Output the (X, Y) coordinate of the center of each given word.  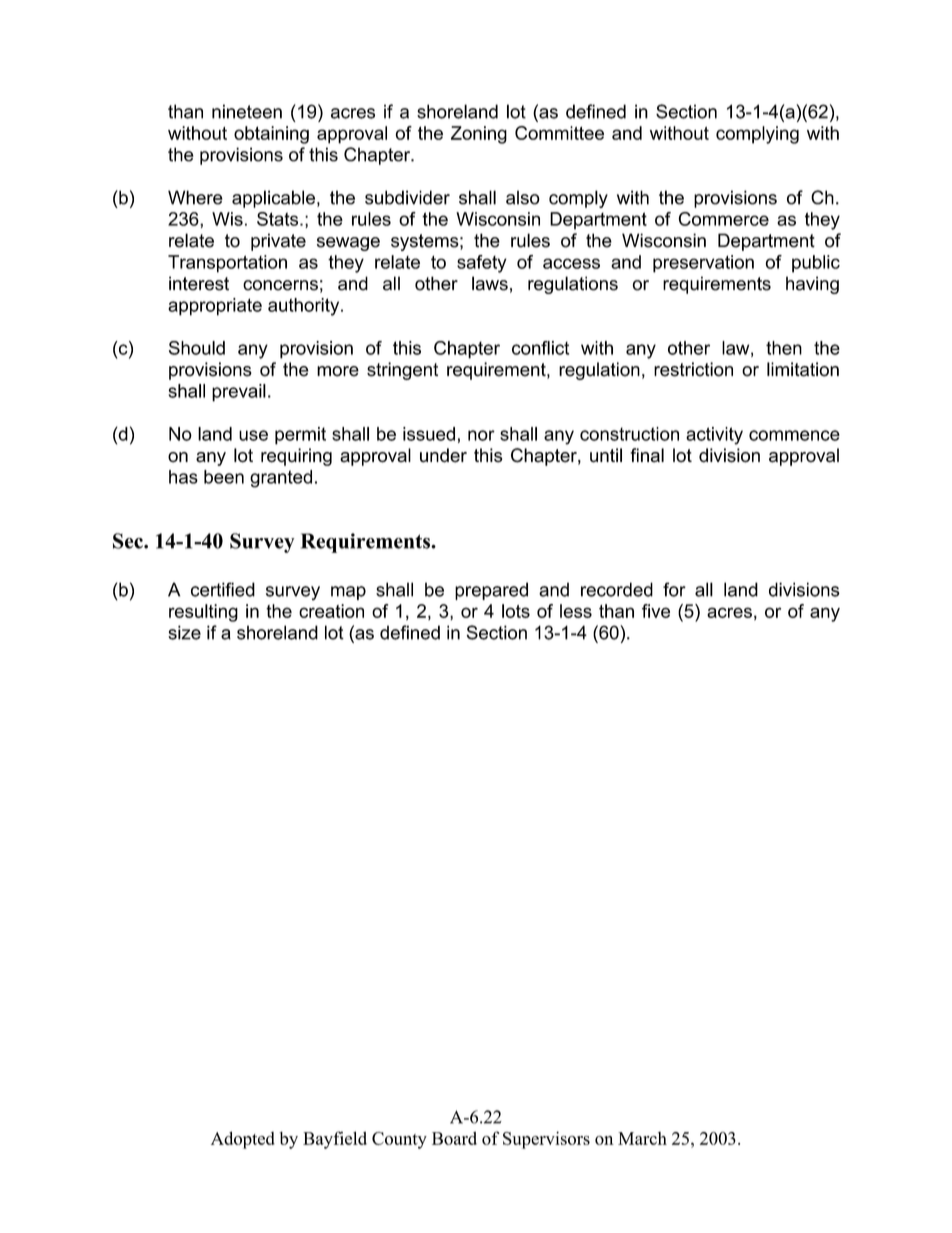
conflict (540, 348)
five (656, 611)
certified (223, 589)
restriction (693, 369)
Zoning (479, 135)
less (576, 611)
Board (454, 1138)
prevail (239, 393)
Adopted (243, 1140)
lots (516, 611)
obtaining (271, 135)
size (184, 632)
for (674, 589)
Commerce (723, 219)
